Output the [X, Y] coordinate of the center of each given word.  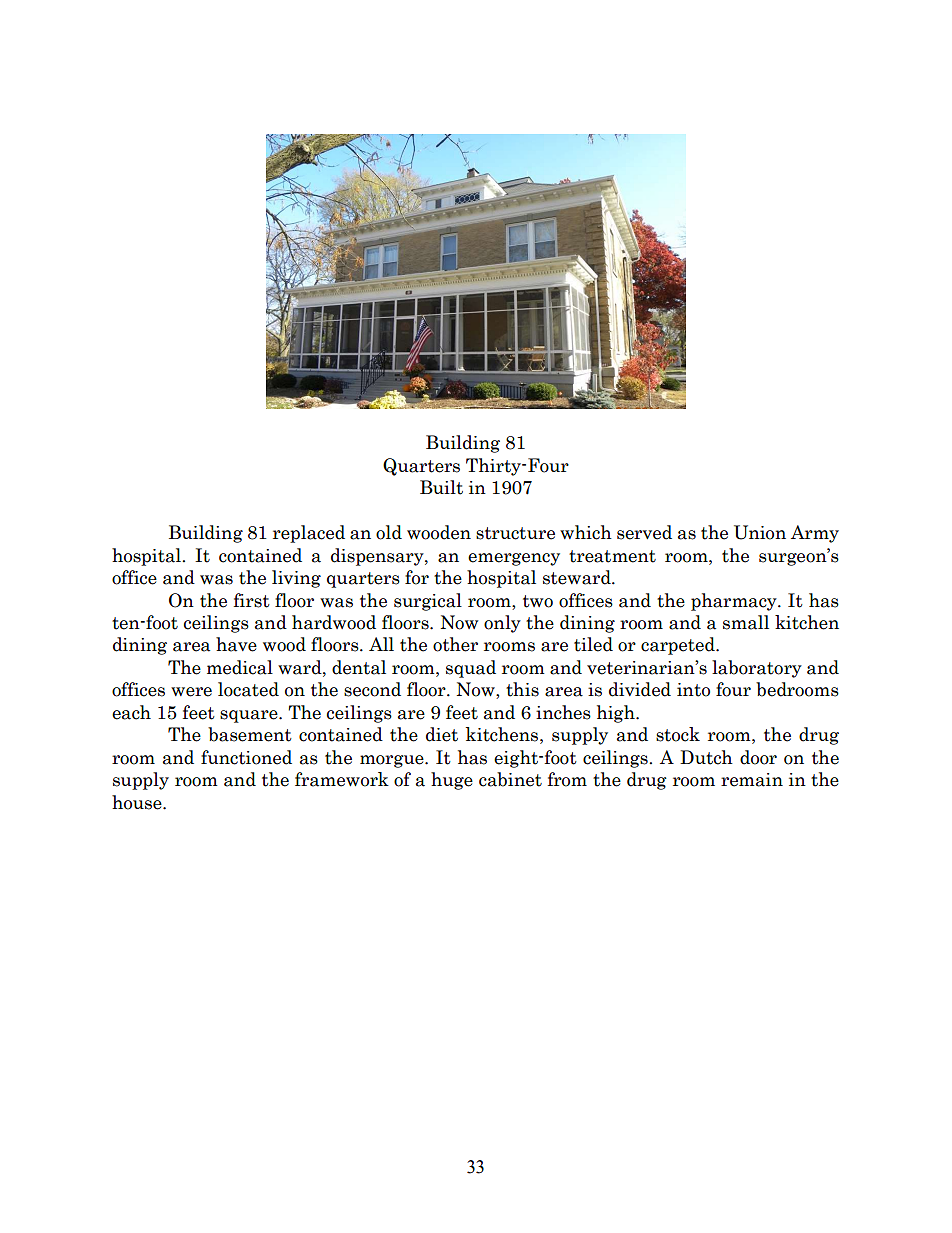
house [138, 802]
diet [442, 734]
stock [678, 734]
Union [760, 532]
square [250, 716]
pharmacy [735, 602]
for [417, 577]
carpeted [679, 646]
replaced [309, 534]
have [236, 644]
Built [441, 487]
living [296, 579]
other [455, 644]
